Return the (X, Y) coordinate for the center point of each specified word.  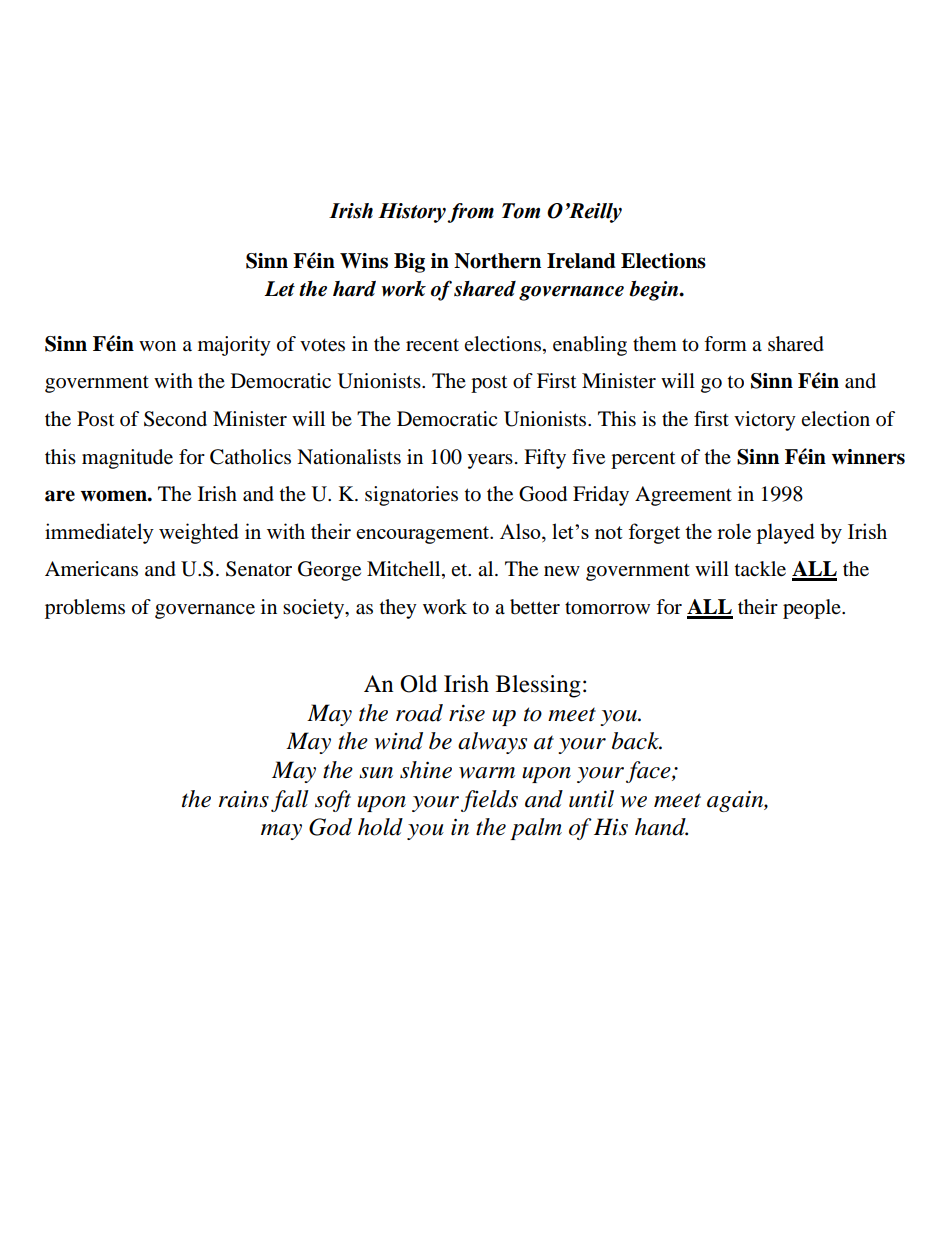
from (470, 213)
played (785, 533)
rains (243, 799)
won (157, 346)
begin (655, 291)
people (813, 609)
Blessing (538, 686)
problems (85, 609)
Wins (364, 261)
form (725, 344)
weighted (199, 533)
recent (432, 345)
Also (521, 531)
